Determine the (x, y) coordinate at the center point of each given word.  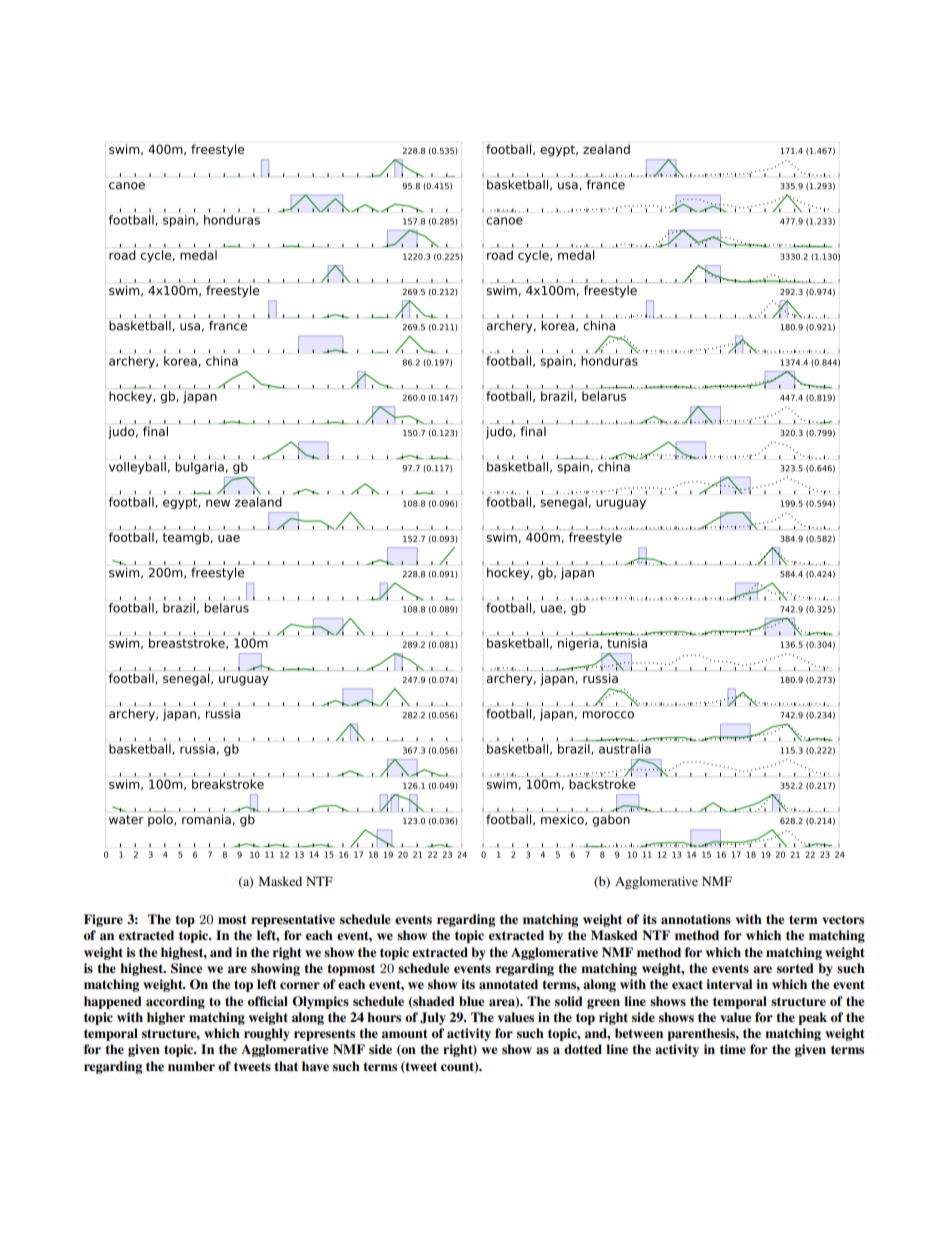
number (191, 1066)
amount (404, 1033)
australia (625, 749)
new (218, 503)
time (733, 1049)
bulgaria (199, 468)
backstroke (602, 784)
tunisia (627, 643)
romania (206, 819)
